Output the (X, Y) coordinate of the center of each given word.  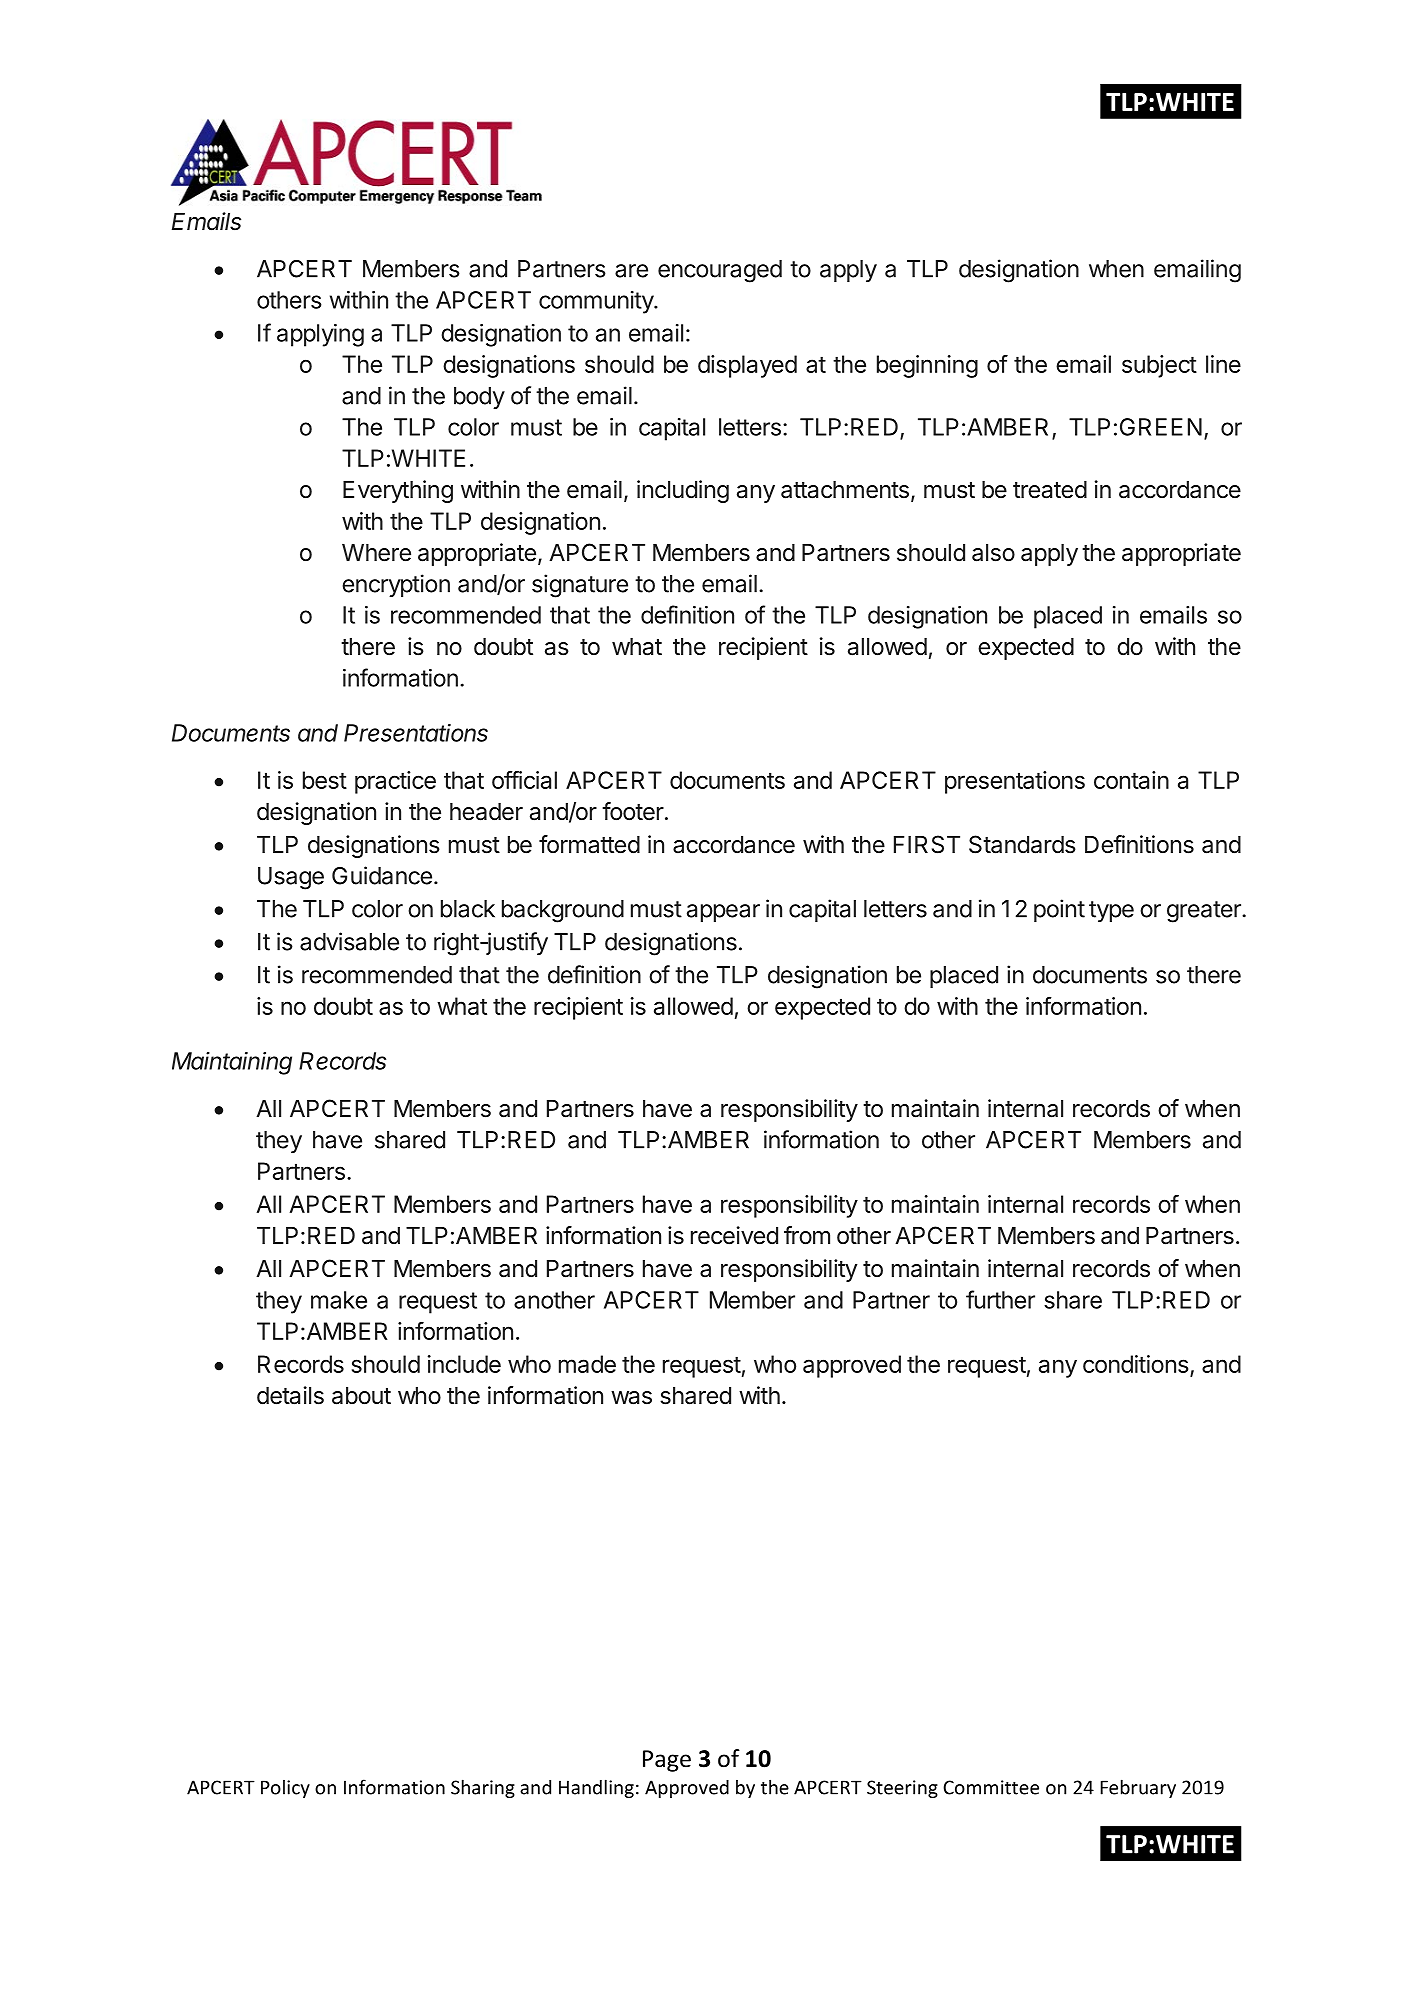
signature (580, 586)
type (1111, 911)
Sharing (483, 1788)
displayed (747, 366)
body (479, 398)
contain (1131, 780)
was (631, 1398)
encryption (396, 585)
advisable (349, 941)
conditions (1135, 1364)
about (361, 1396)
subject (1159, 366)
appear (723, 913)
